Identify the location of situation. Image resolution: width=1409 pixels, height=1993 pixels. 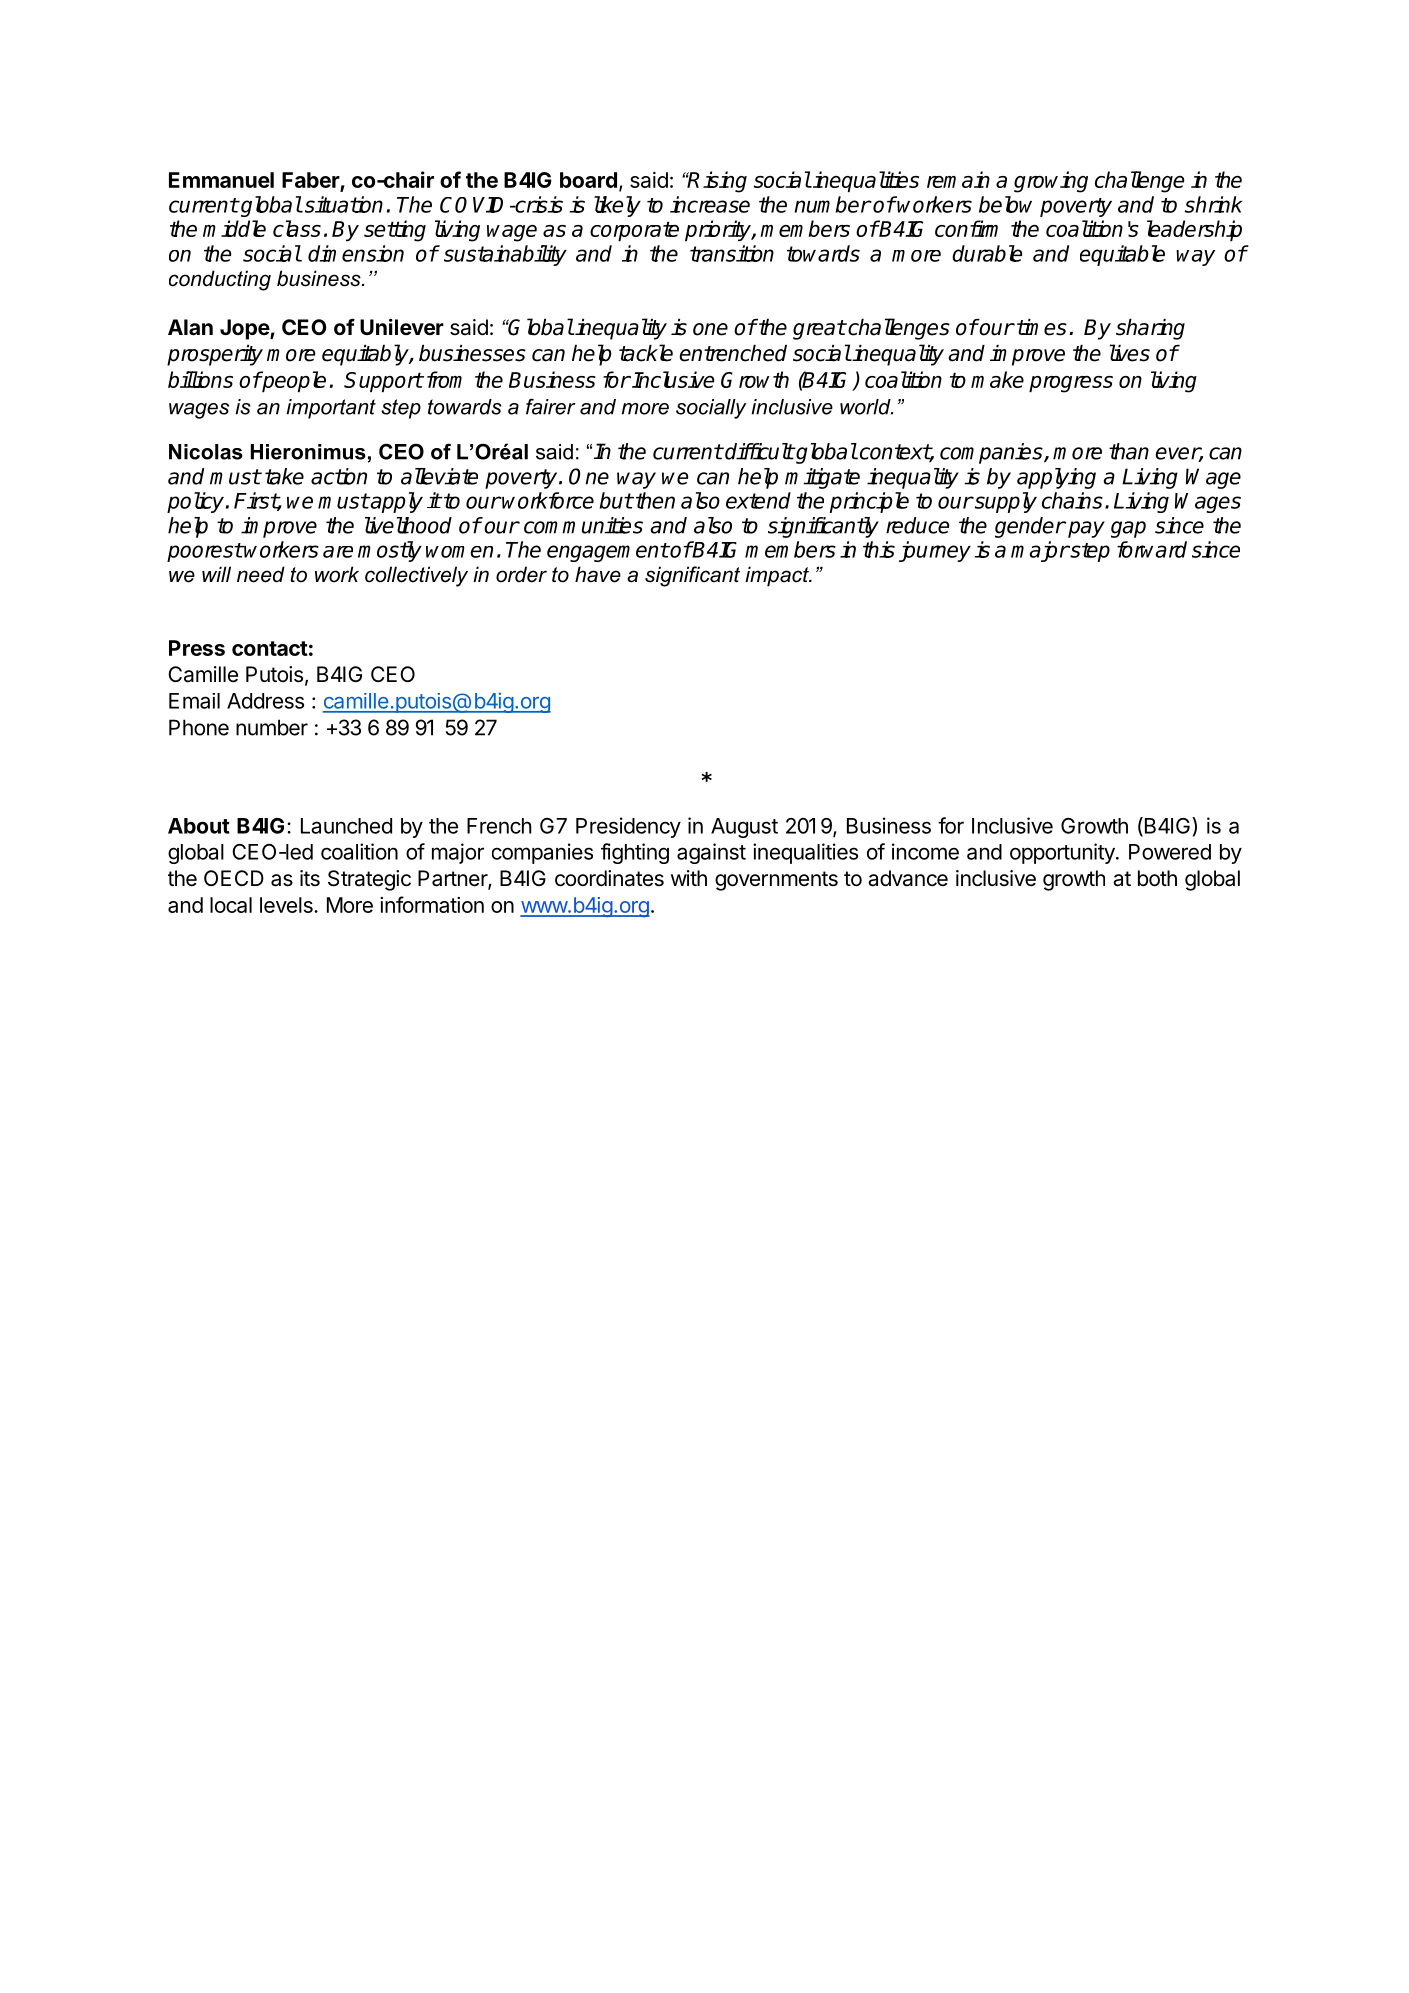
(342, 204).
